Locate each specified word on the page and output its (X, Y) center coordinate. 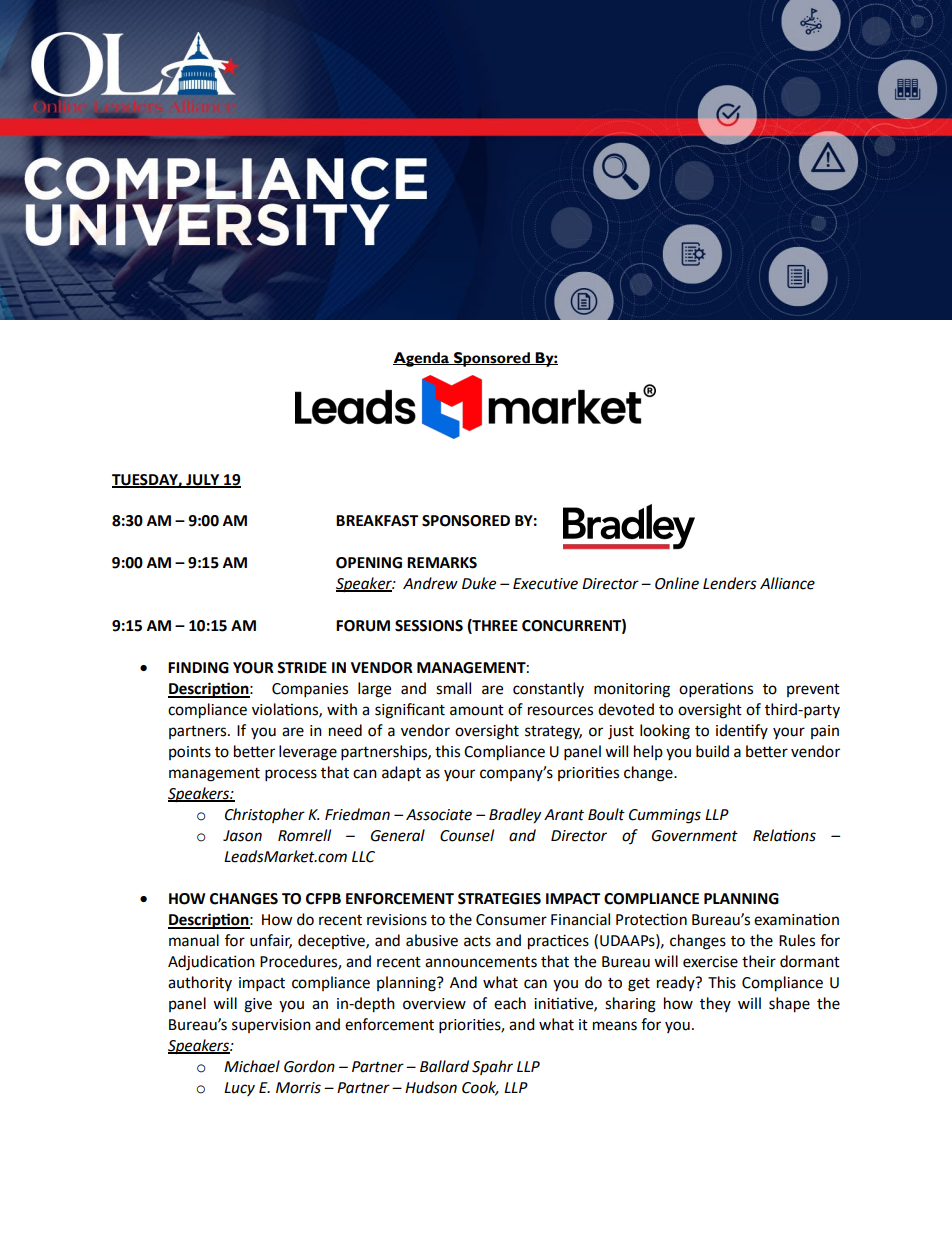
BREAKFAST (377, 521)
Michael (252, 1066)
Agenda (422, 359)
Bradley (515, 816)
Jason (242, 836)
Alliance (787, 583)
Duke (479, 583)
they (715, 1004)
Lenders (730, 583)
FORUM (363, 626)
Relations (784, 835)
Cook (480, 1088)
